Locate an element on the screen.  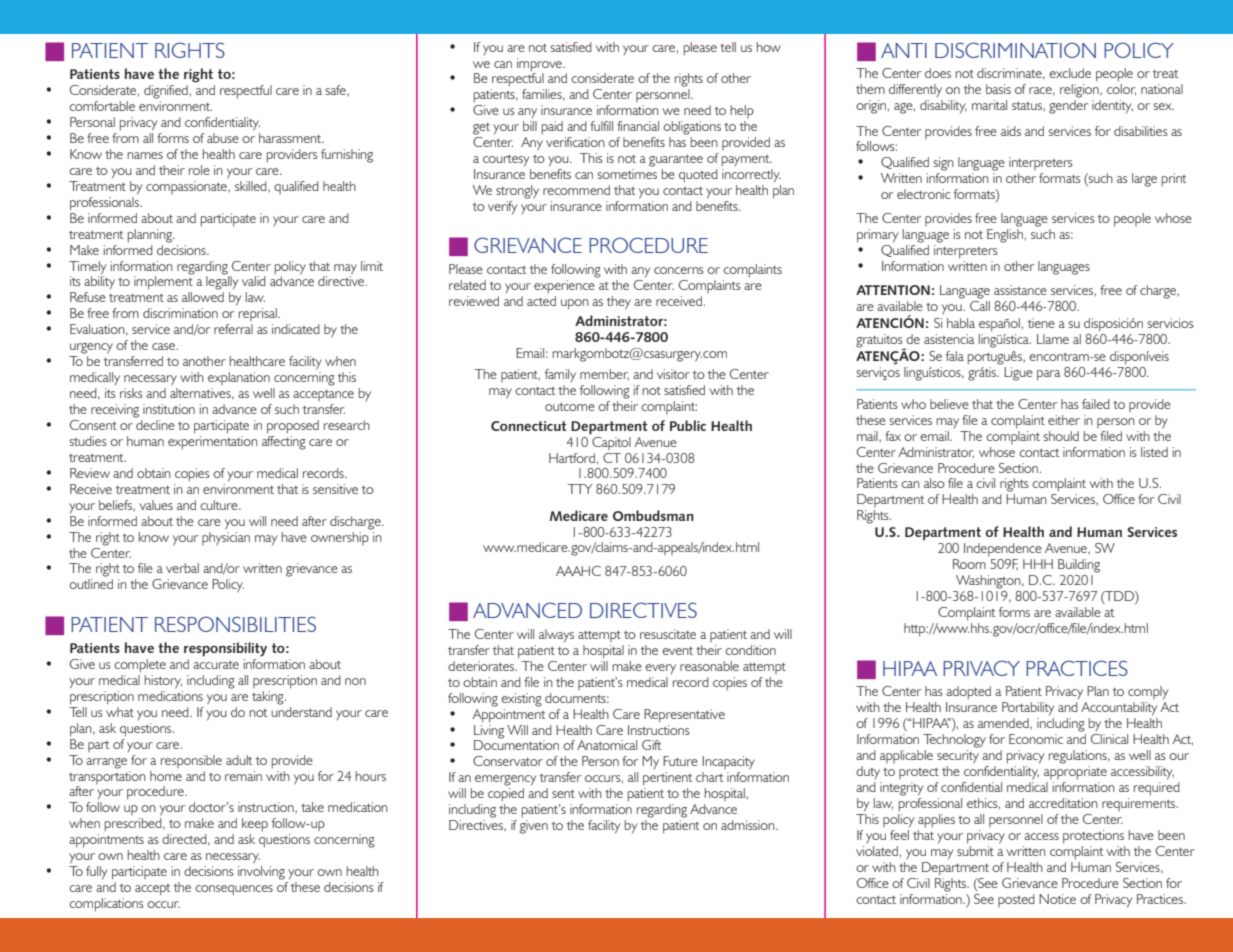
dignified is located at coordinates (166, 92).
